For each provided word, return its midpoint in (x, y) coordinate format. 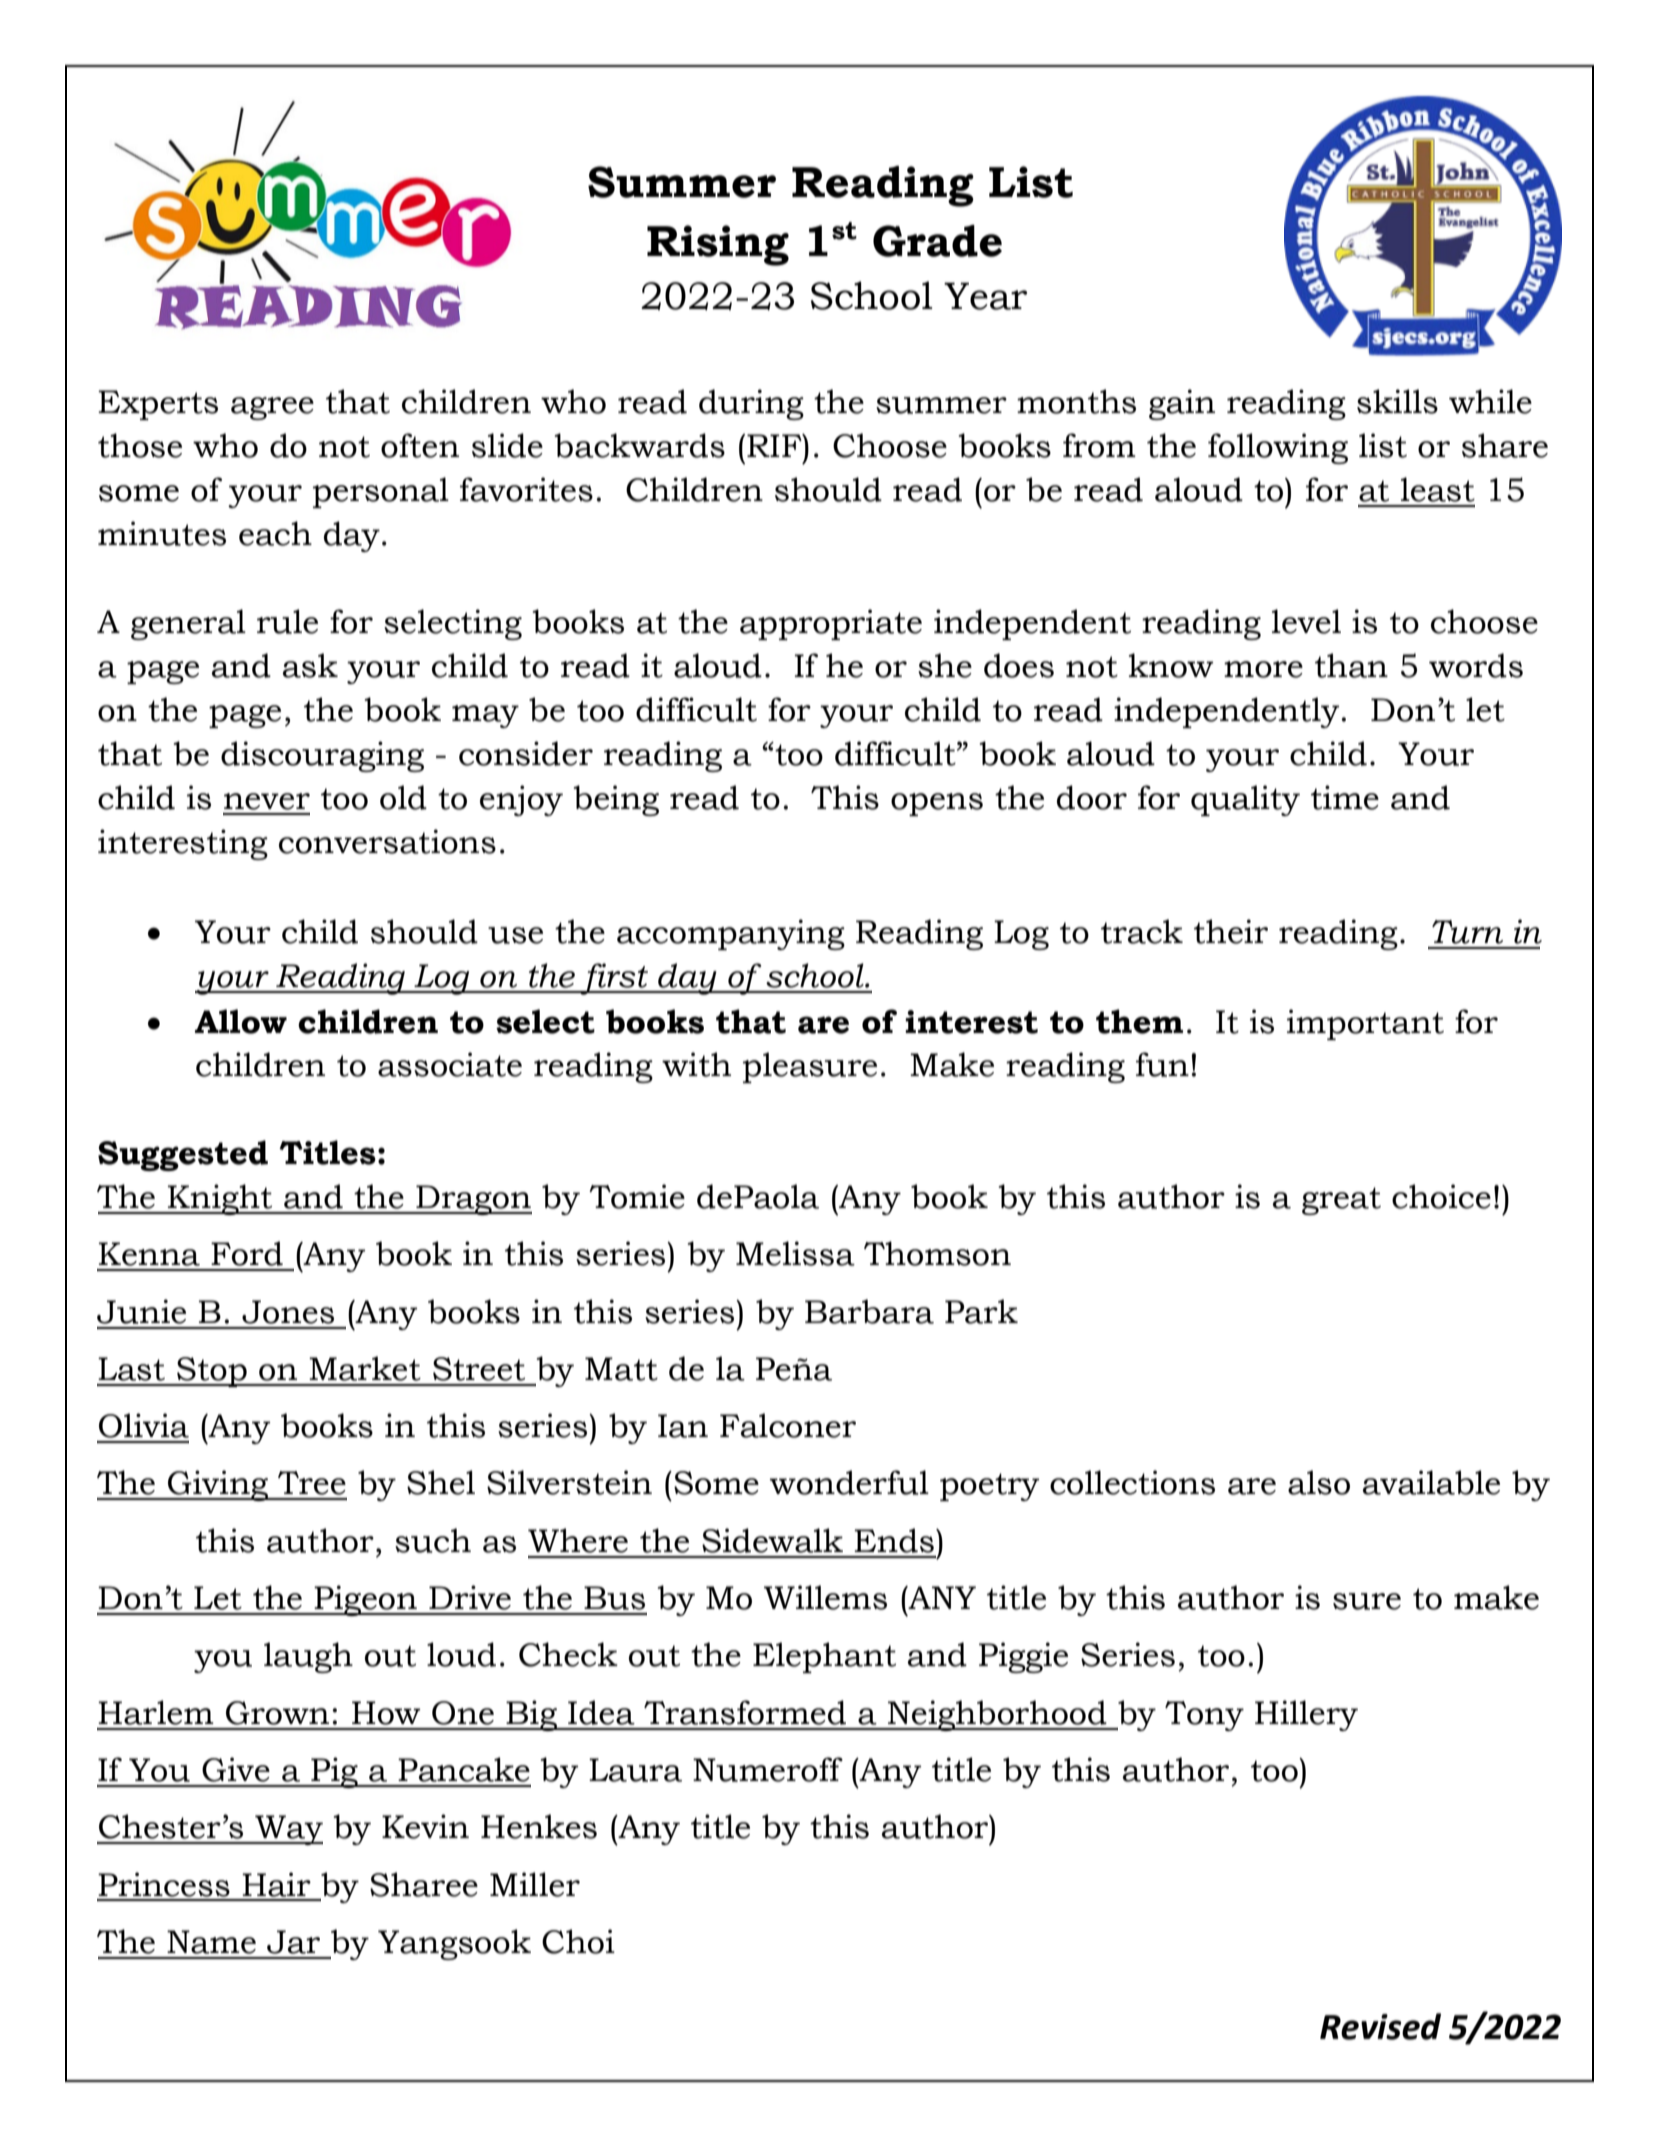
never (267, 801)
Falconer (788, 1425)
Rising (718, 245)
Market (365, 1368)
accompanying (731, 934)
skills (1397, 401)
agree (272, 408)
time (1345, 797)
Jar (293, 1942)
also (1319, 1482)
